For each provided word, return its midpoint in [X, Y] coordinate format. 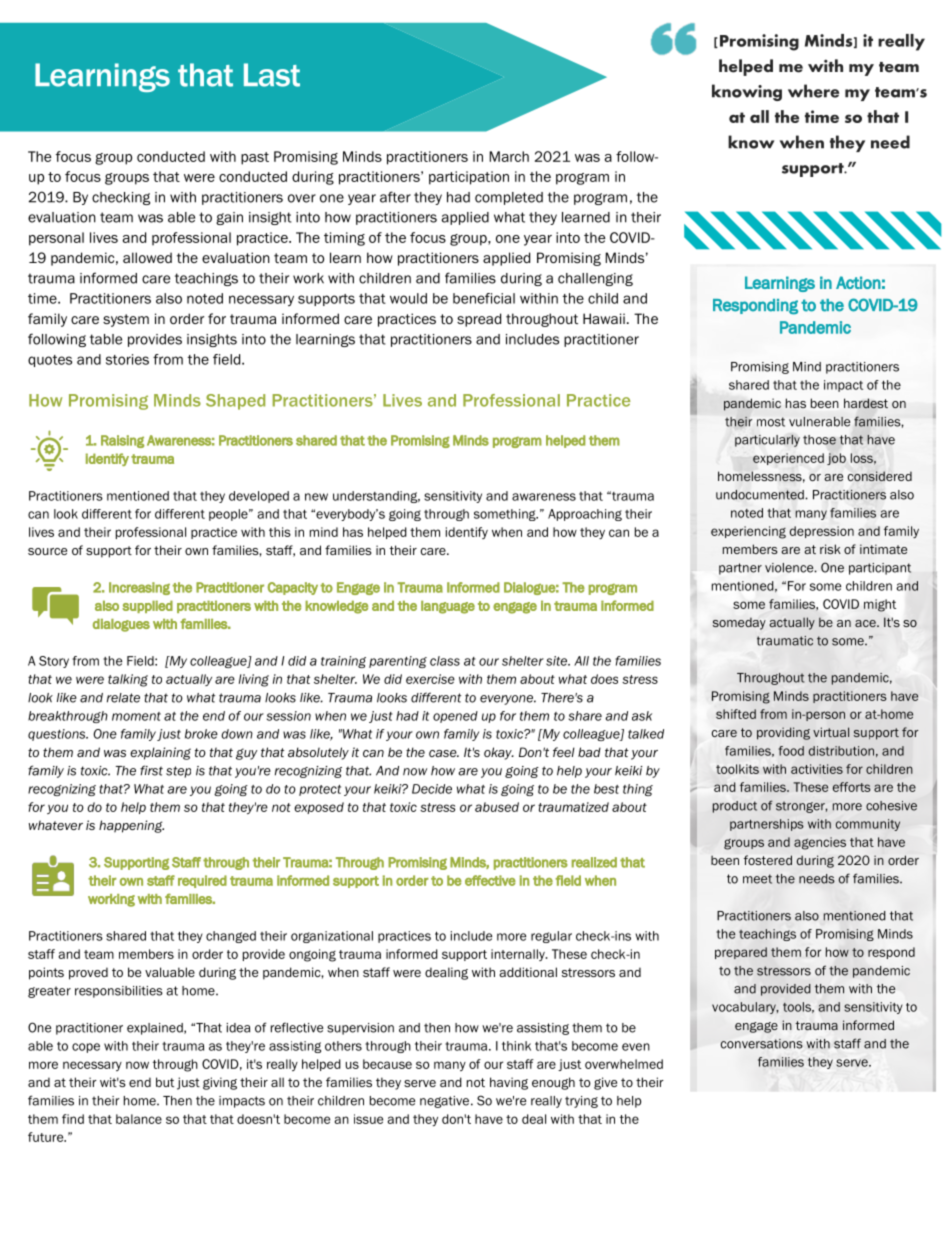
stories [127, 359]
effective [490, 880]
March [509, 156]
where [813, 91]
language [448, 607]
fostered [768, 860]
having [509, 1083]
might [880, 605]
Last [272, 75]
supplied [147, 606]
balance [139, 1119]
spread [479, 320]
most [771, 422]
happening [131, 826]
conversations [762, 1044]
